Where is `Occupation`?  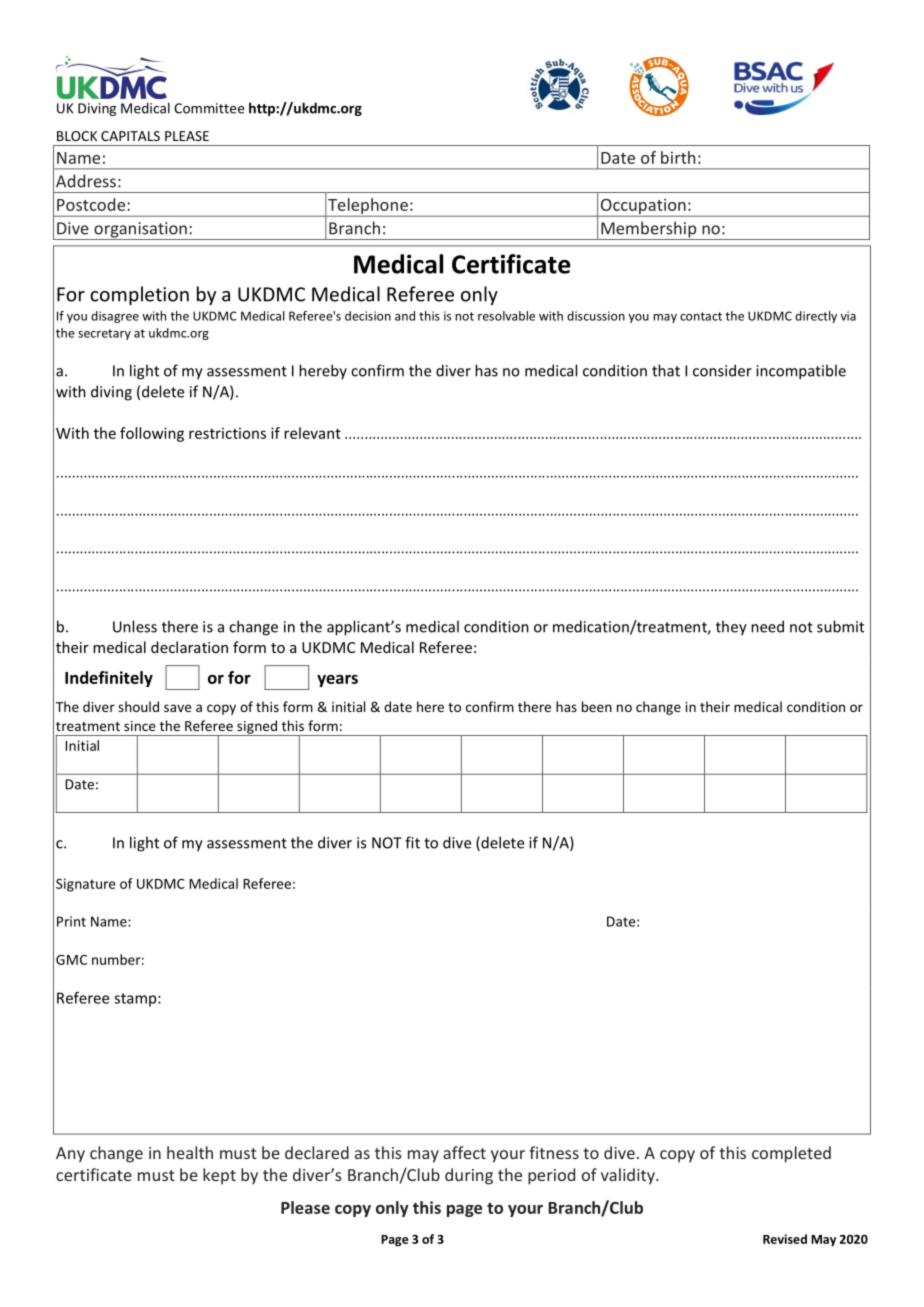 Occupation is located at coordinates (643, 207).
